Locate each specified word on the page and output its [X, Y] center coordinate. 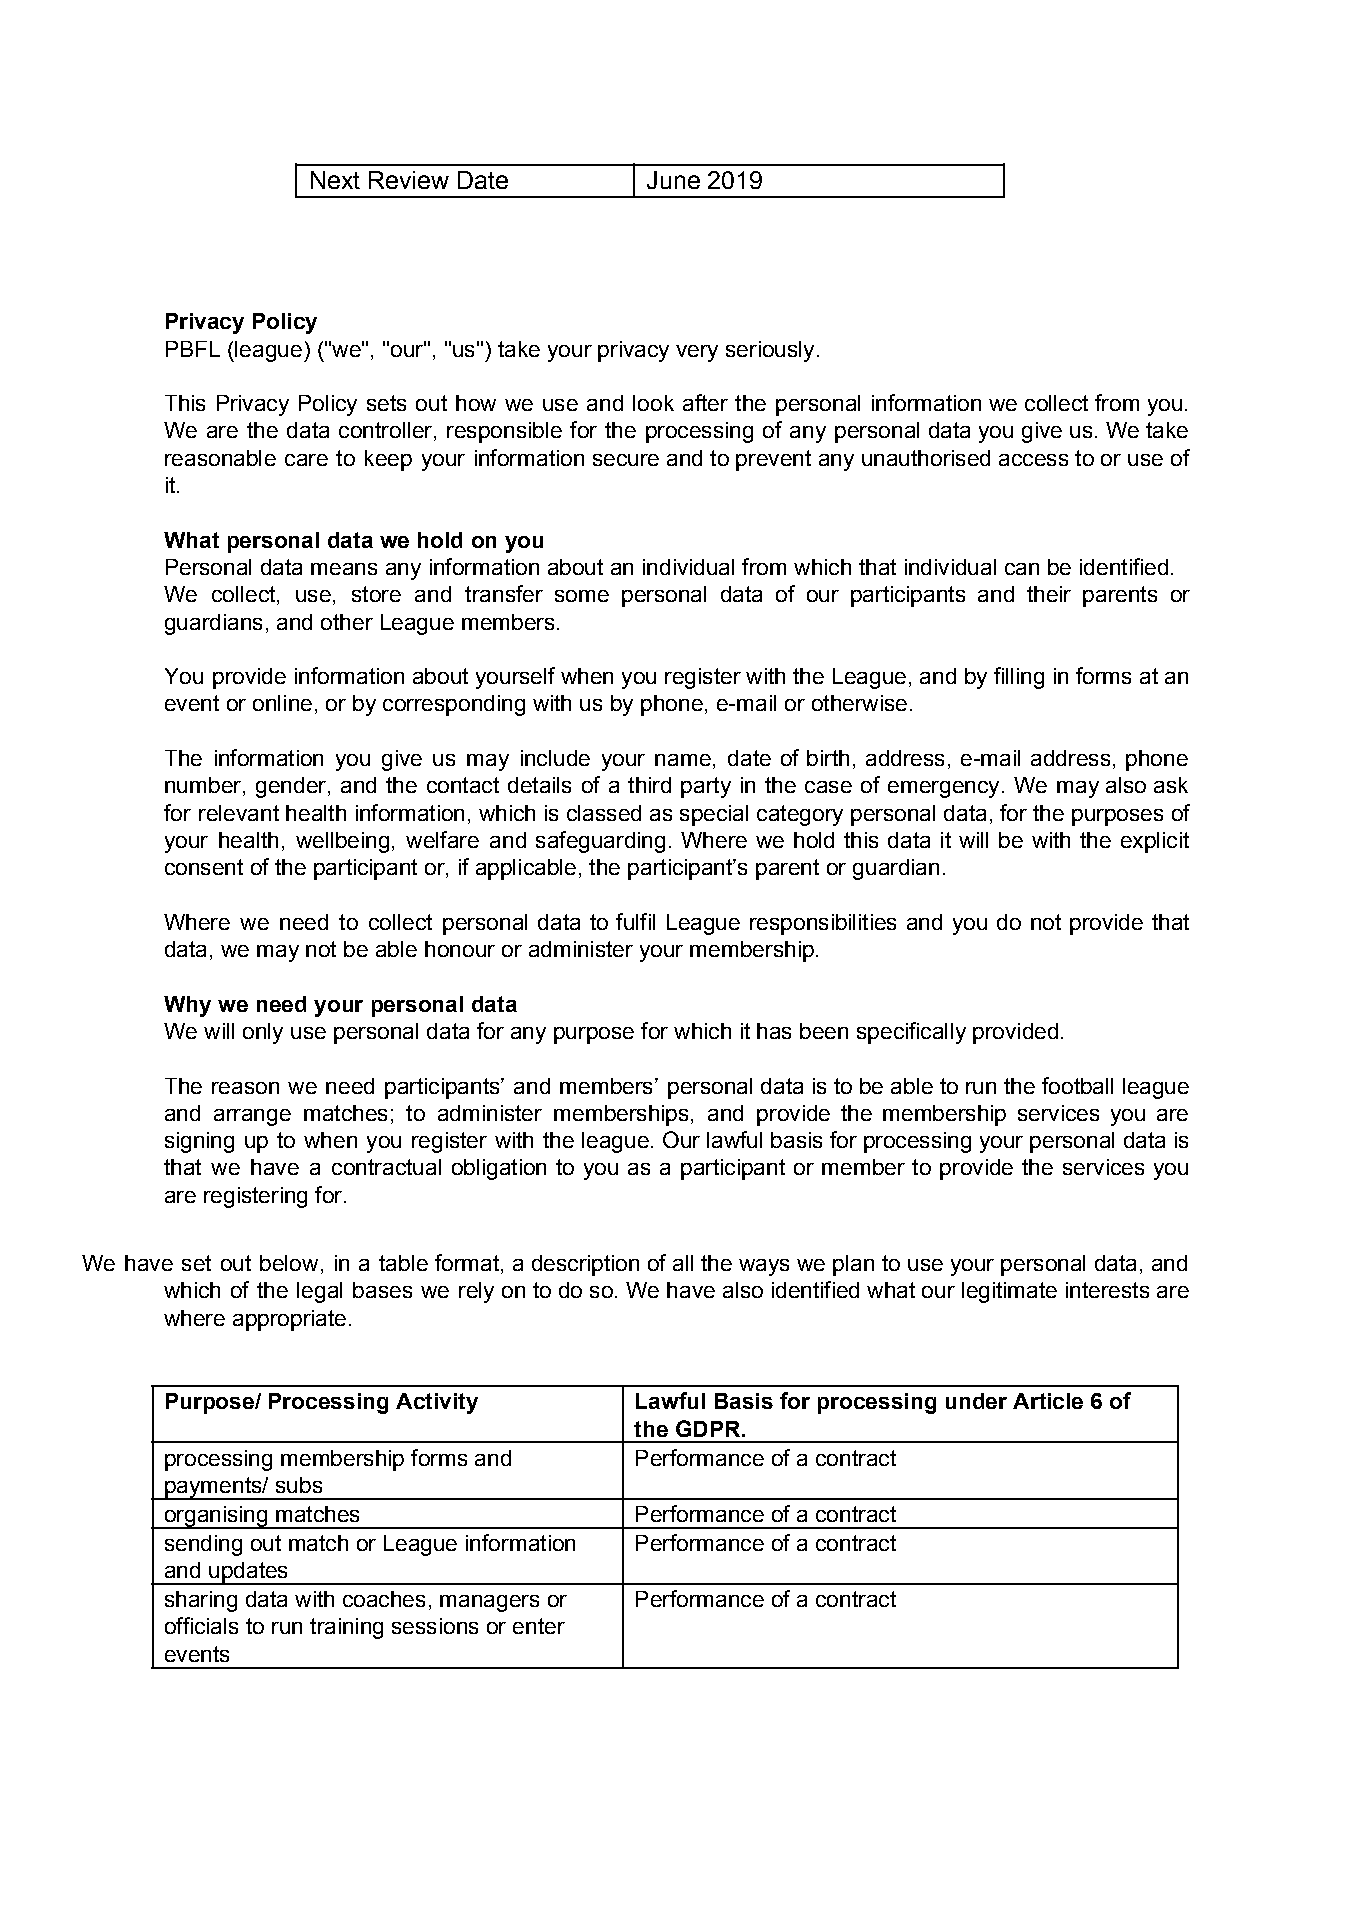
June [673, 180]
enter [539, 1626]
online [282, 703]
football [1077, 1085]
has [774, 1031]
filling [1019, 678]
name [683, 760]
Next [335, 180]
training [346, 1628]
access [1033, 460]
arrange [252, 1117]
